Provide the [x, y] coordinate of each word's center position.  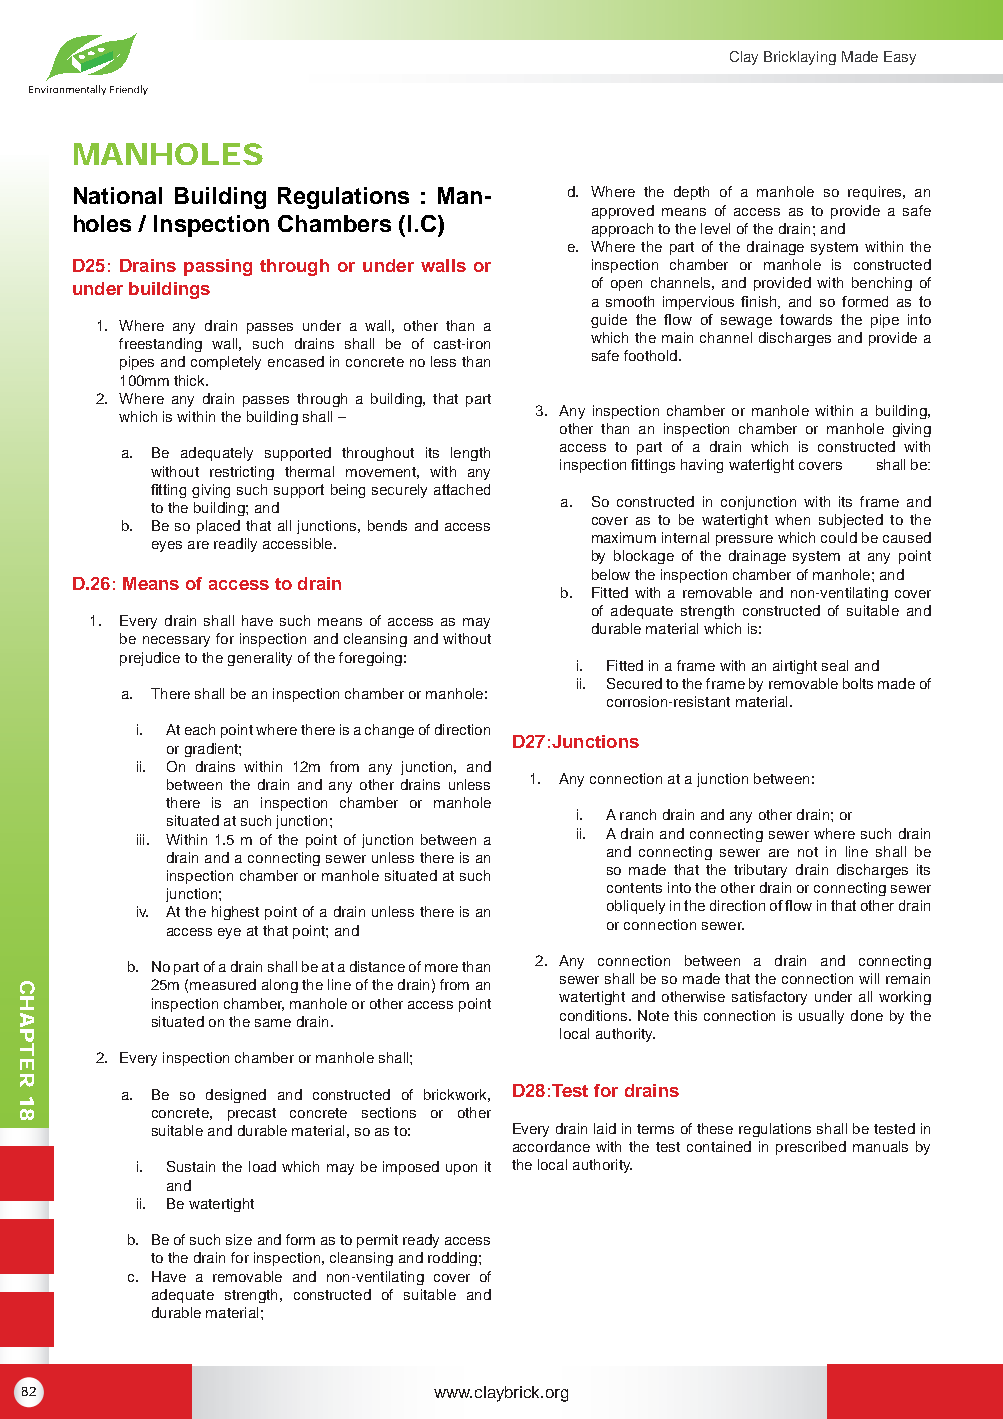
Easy [900, 58]
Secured [634, 683]
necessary [176, 641]
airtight [795, 667]
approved [623, 212]
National [118, 195]
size [239, 1239]
